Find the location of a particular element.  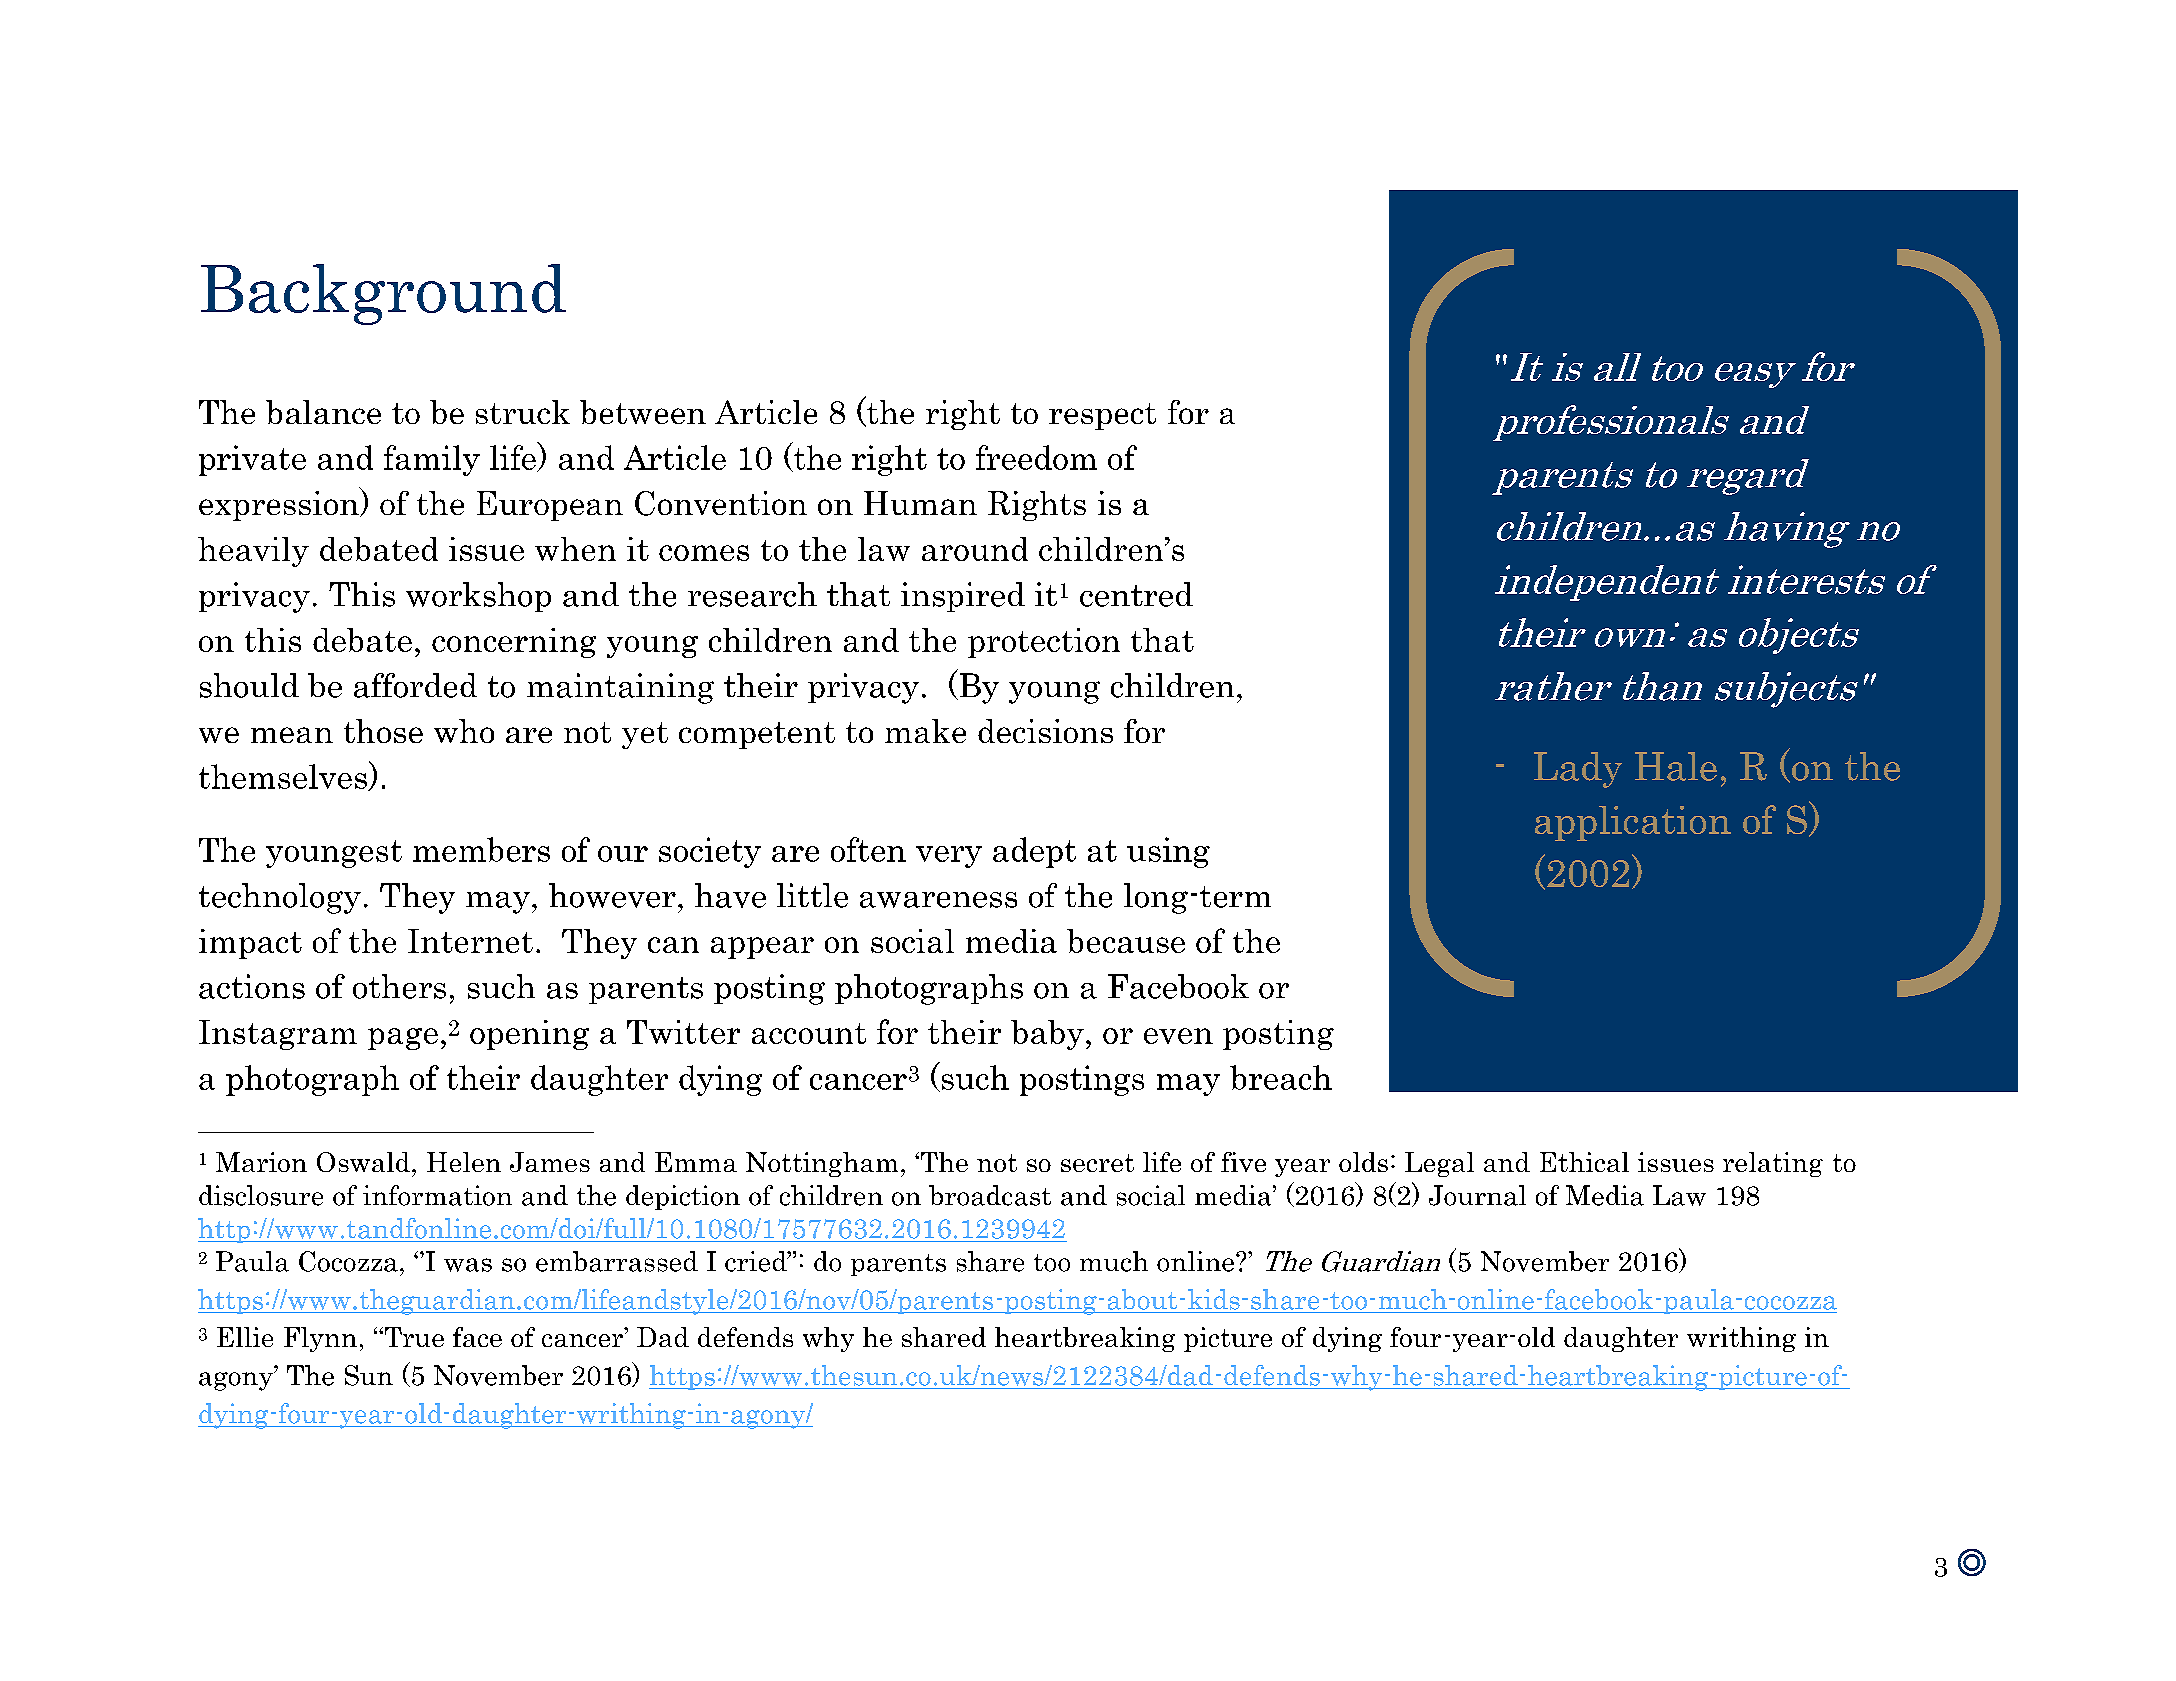

was is located at coordinates (468, 1265).
